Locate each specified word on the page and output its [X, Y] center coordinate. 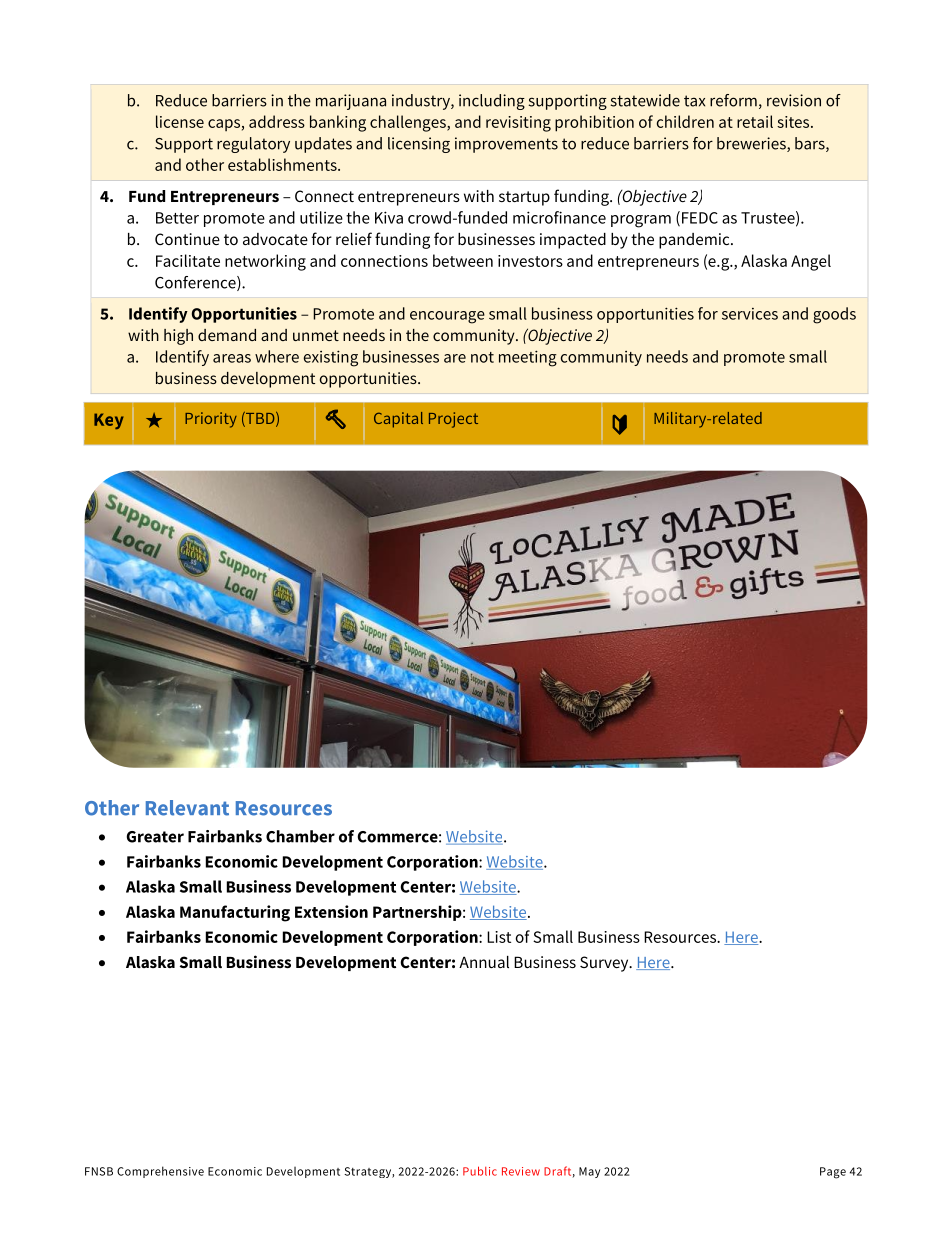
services [750, 314]
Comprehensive [160, 1172]
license [180, 121]
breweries [752, 144]
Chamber [300, 836]
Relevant [187, 808]
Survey [605, 964]
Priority [211, 420]
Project [453, 420]
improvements [506, 145]
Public [480, 1171]
